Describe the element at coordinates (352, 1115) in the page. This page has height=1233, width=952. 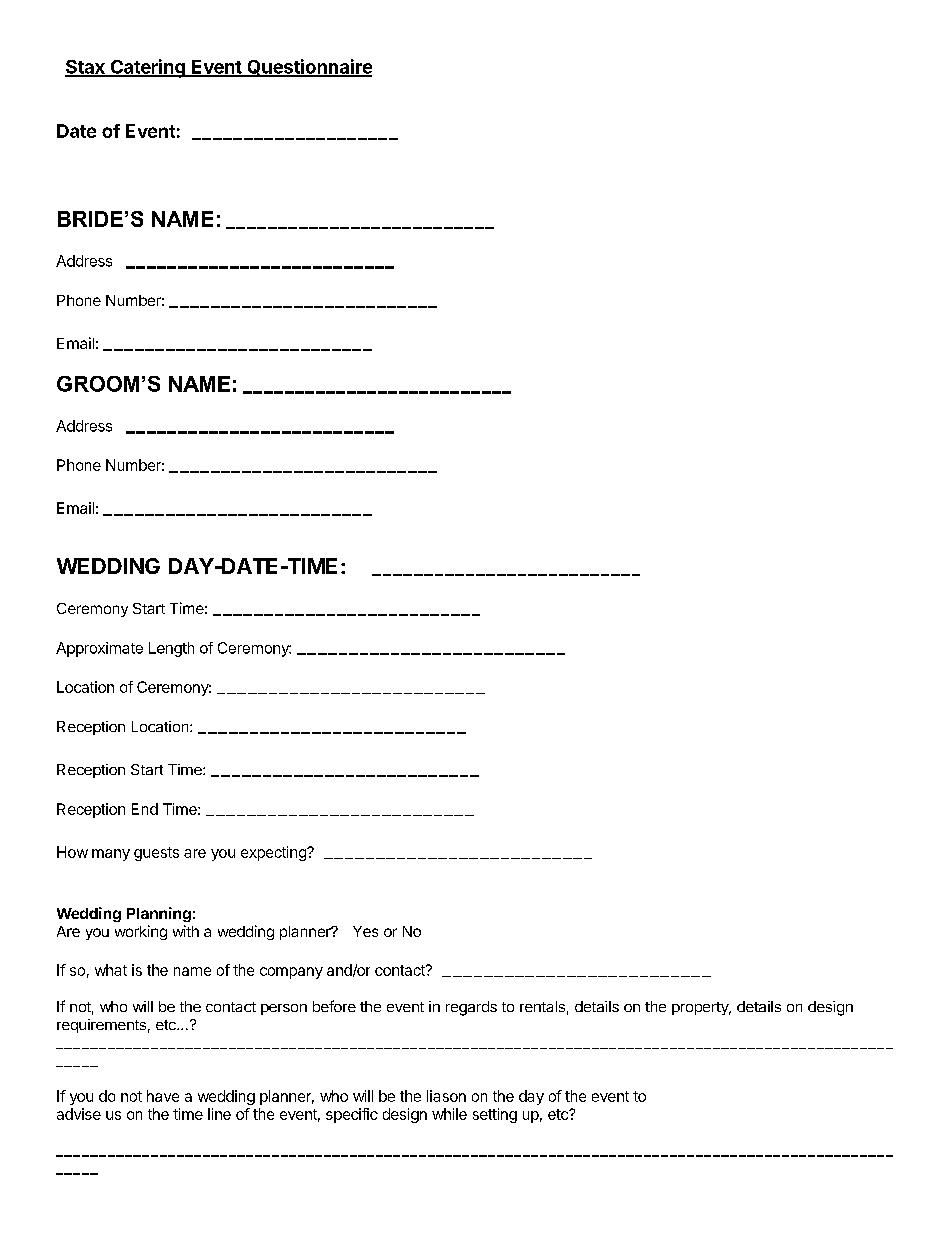
I see `specific` at that location.
